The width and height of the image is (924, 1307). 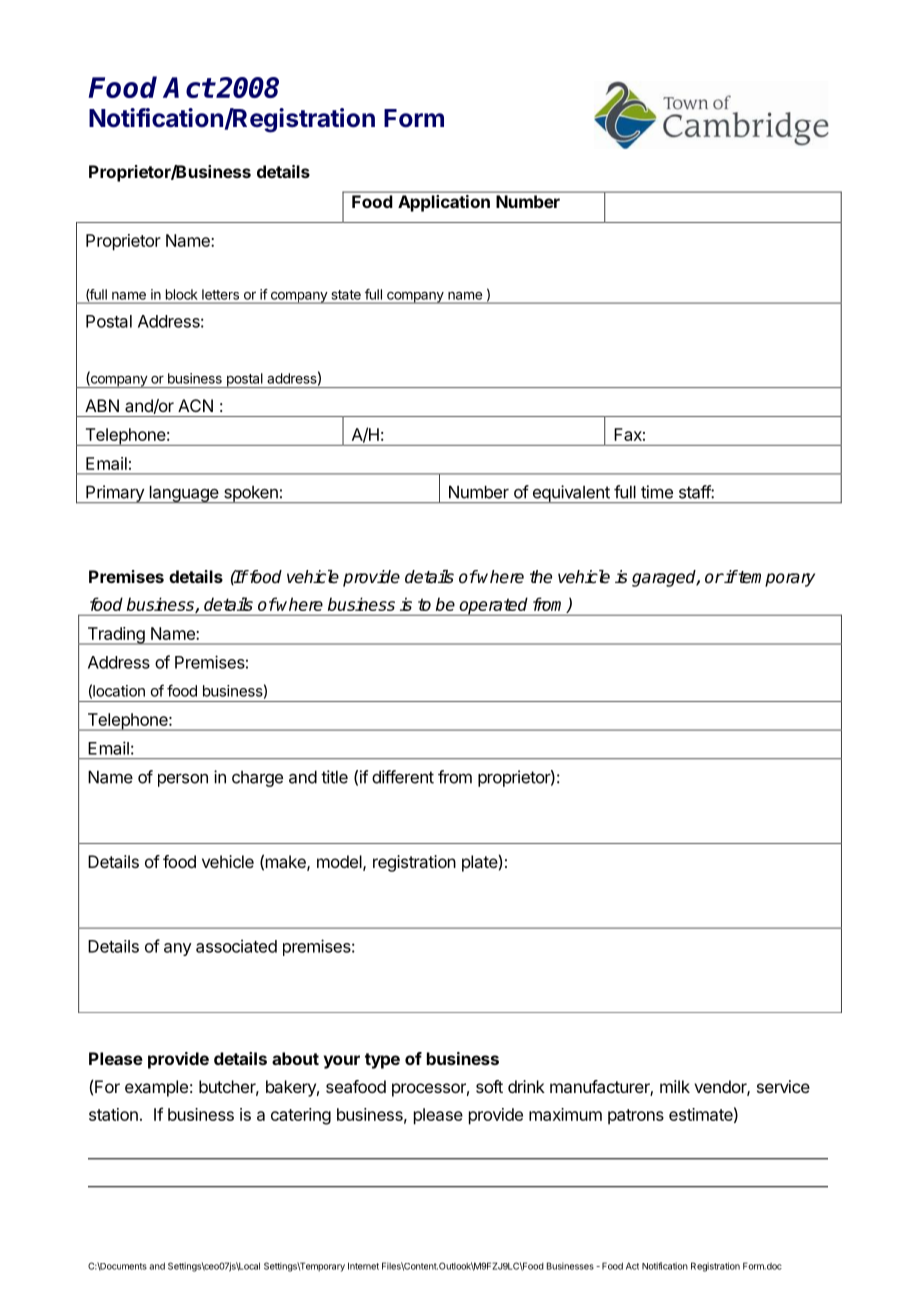 What do you see at coordinates (657, 492) in the image?
I see `time` at bounding box center [657, 492].
